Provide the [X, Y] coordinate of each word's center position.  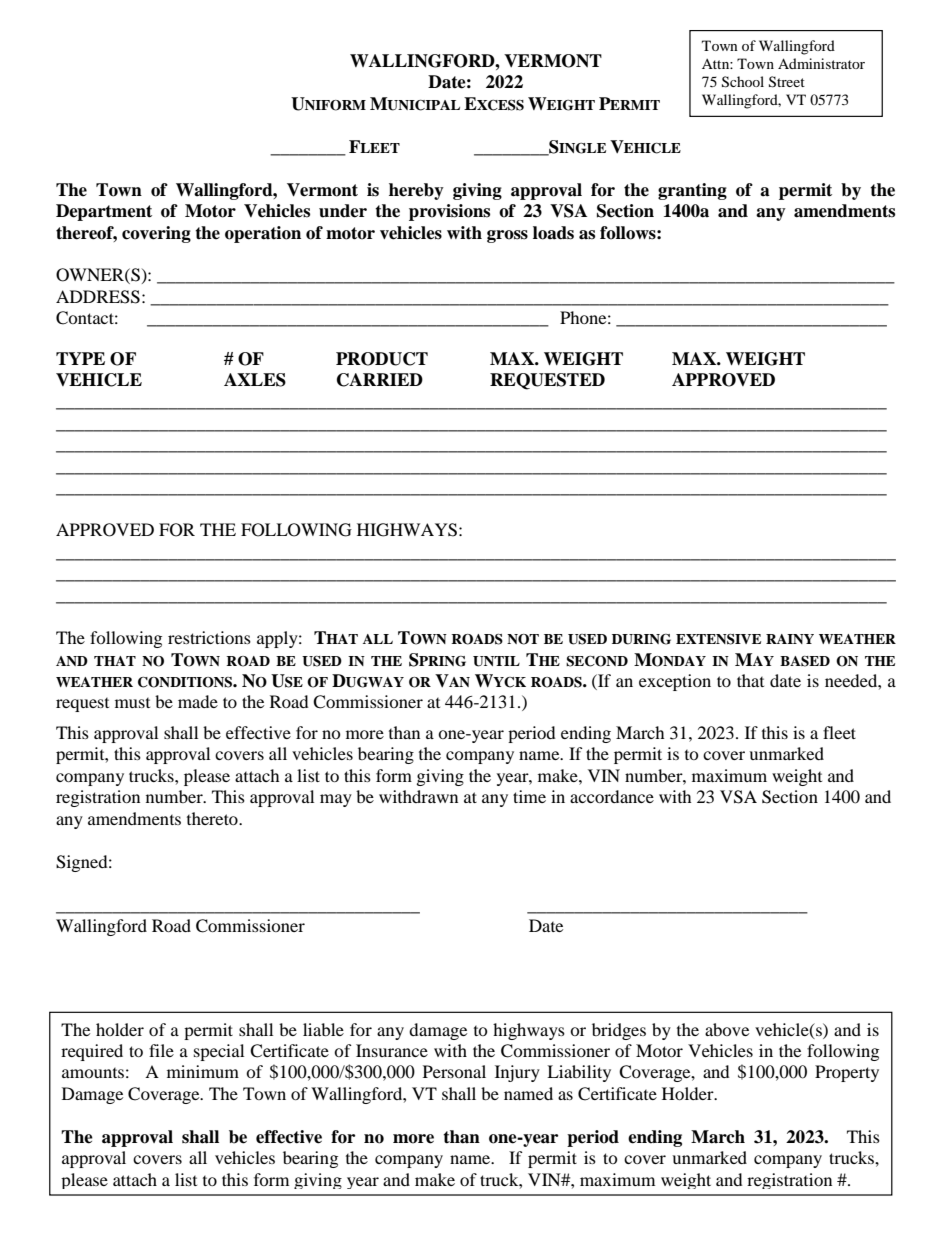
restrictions [209, 637]
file [161, 1050]
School [743, 82]
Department [104, 212]
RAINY [790, 639]
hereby [416, 191]
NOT [523, 639]
